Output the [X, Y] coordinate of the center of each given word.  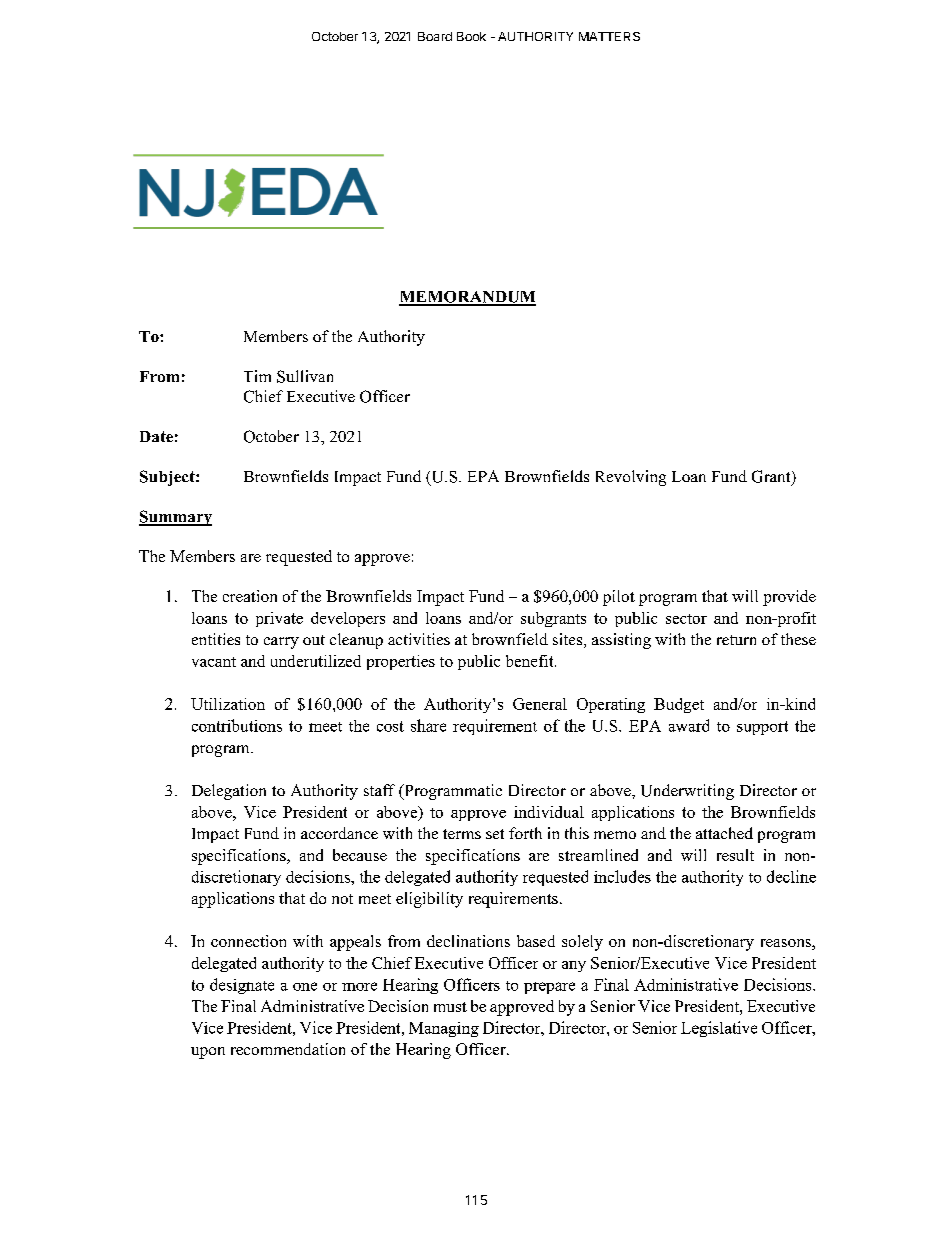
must [450, 1007]
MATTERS [609, 36]
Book [471, 36]
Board [435, 36]
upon [208, 1053]
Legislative [719, 1029]
